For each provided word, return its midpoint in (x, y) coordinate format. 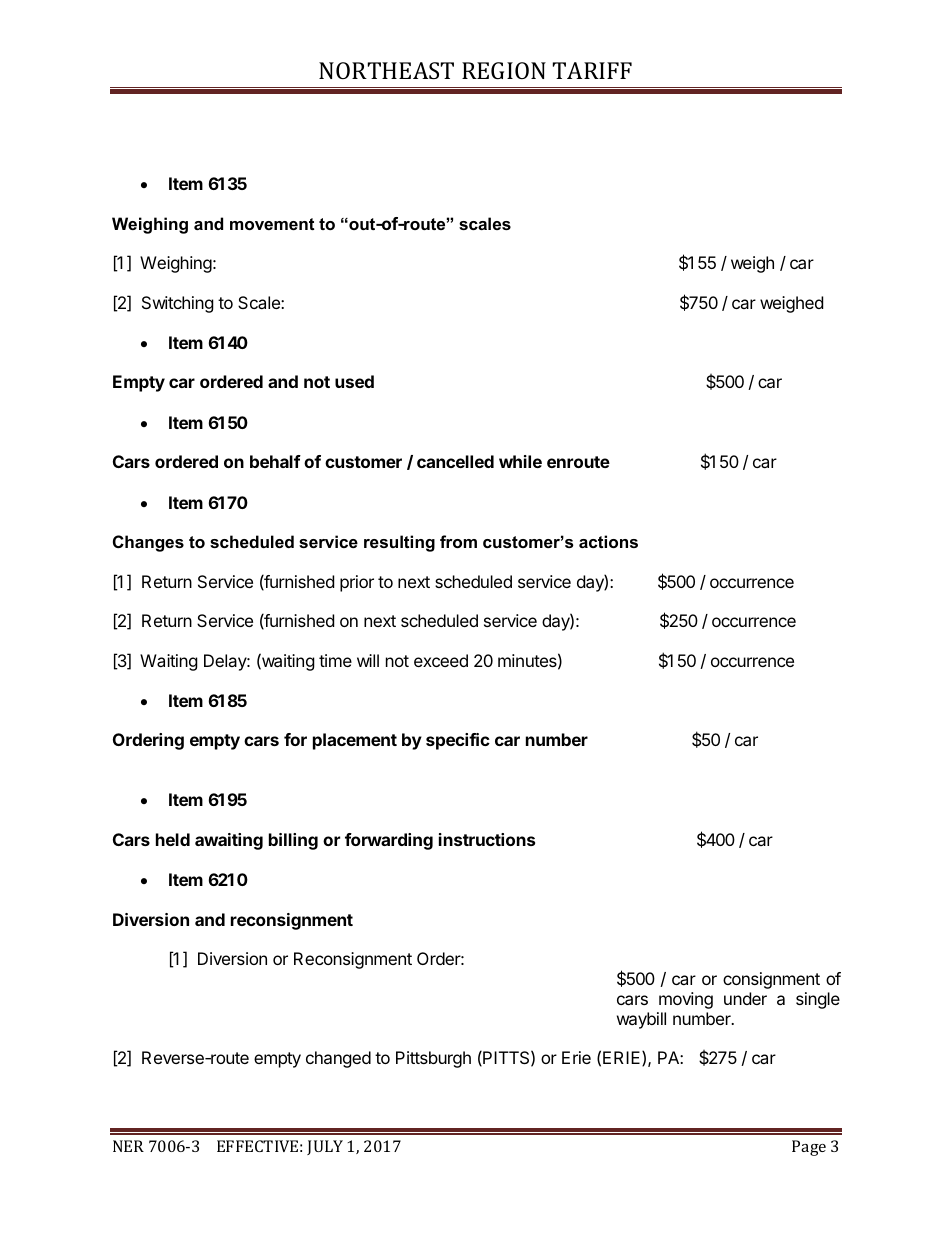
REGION (504, 70)
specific (458, 741)
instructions (487, 839)
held (173, 839)
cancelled (455, 461)
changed (338, 1059)
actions (608, 541)
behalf (275, 461)
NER (128, 1146)
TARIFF (592, 70)
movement (272, 224)
